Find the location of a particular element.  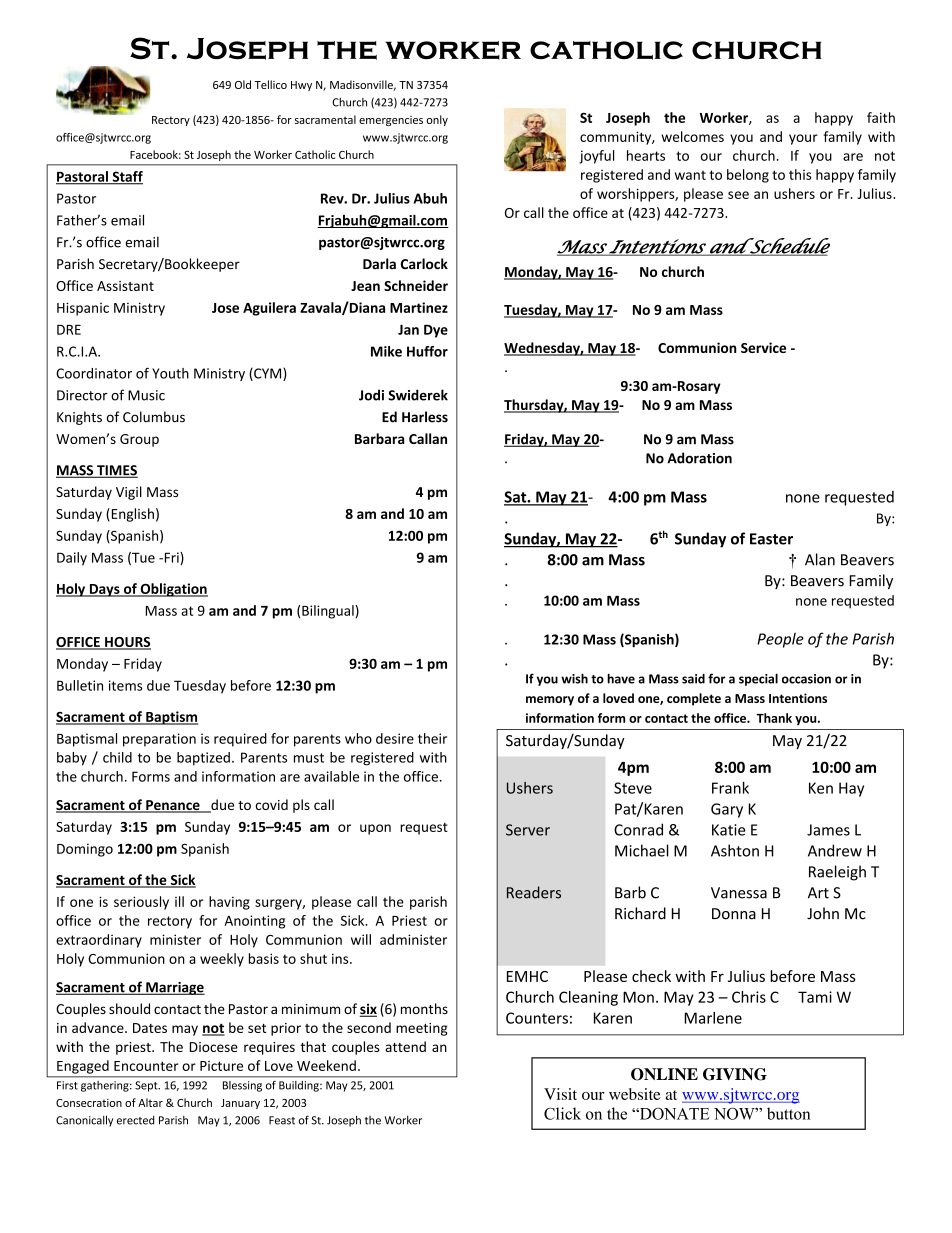

Group is located at coordinates (139, 440).
